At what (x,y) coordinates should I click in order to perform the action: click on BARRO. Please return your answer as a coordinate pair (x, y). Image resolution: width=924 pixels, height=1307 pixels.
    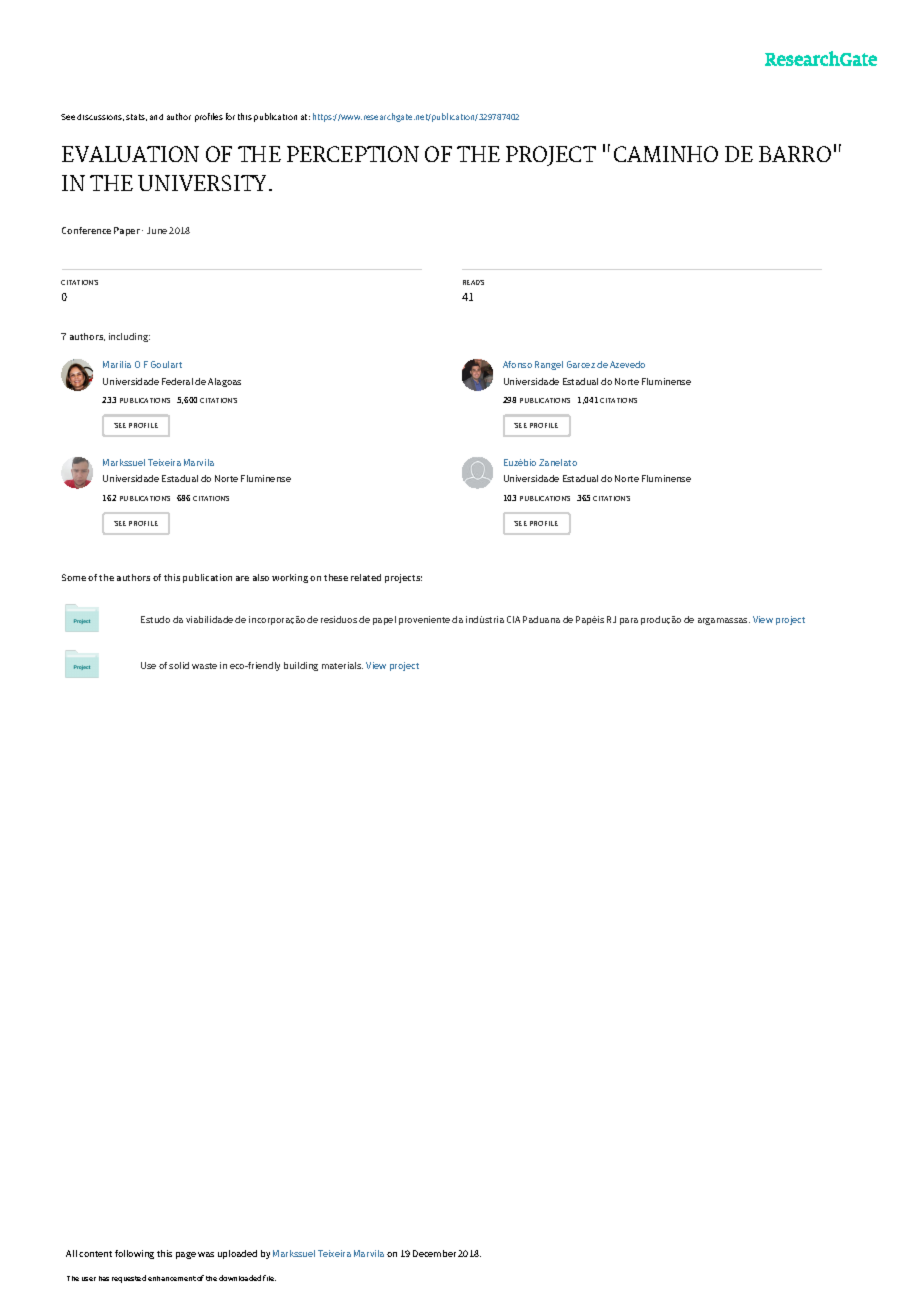
    Looking at the image, I should click on (795, 154).
